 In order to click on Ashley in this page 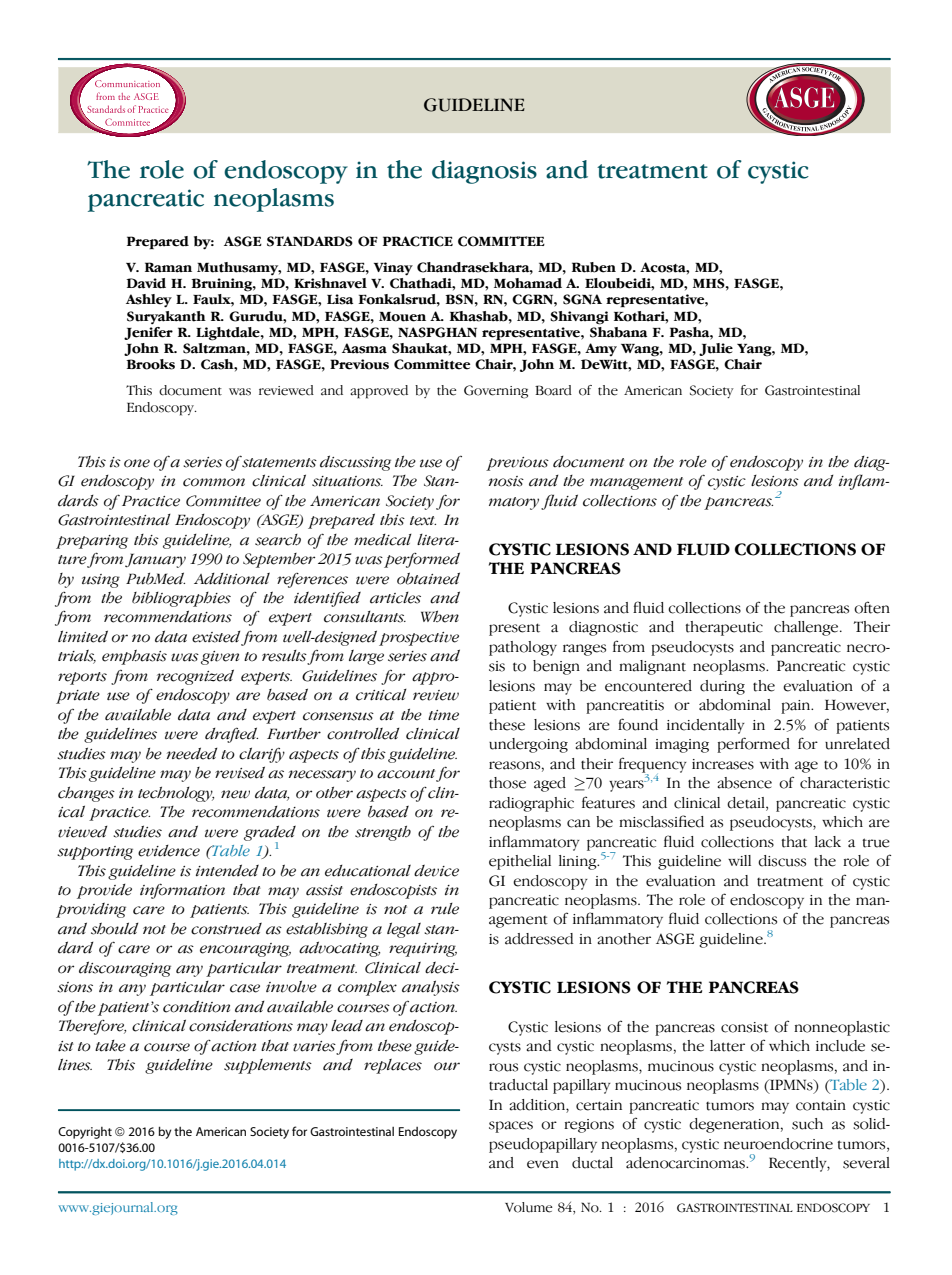, I will do `click(149, 301)`.
